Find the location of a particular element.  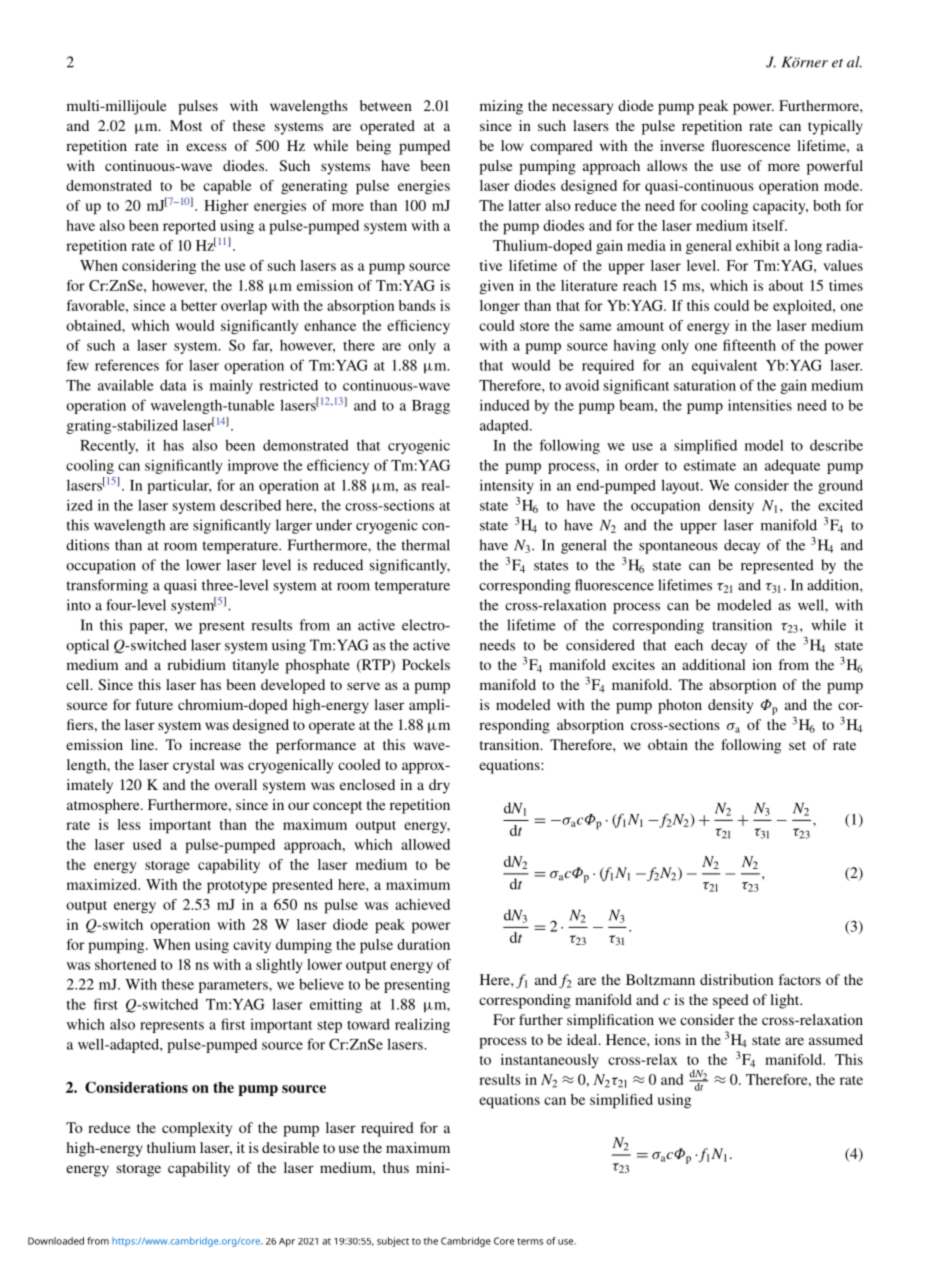

serve is located at coordinates (363, 686).
